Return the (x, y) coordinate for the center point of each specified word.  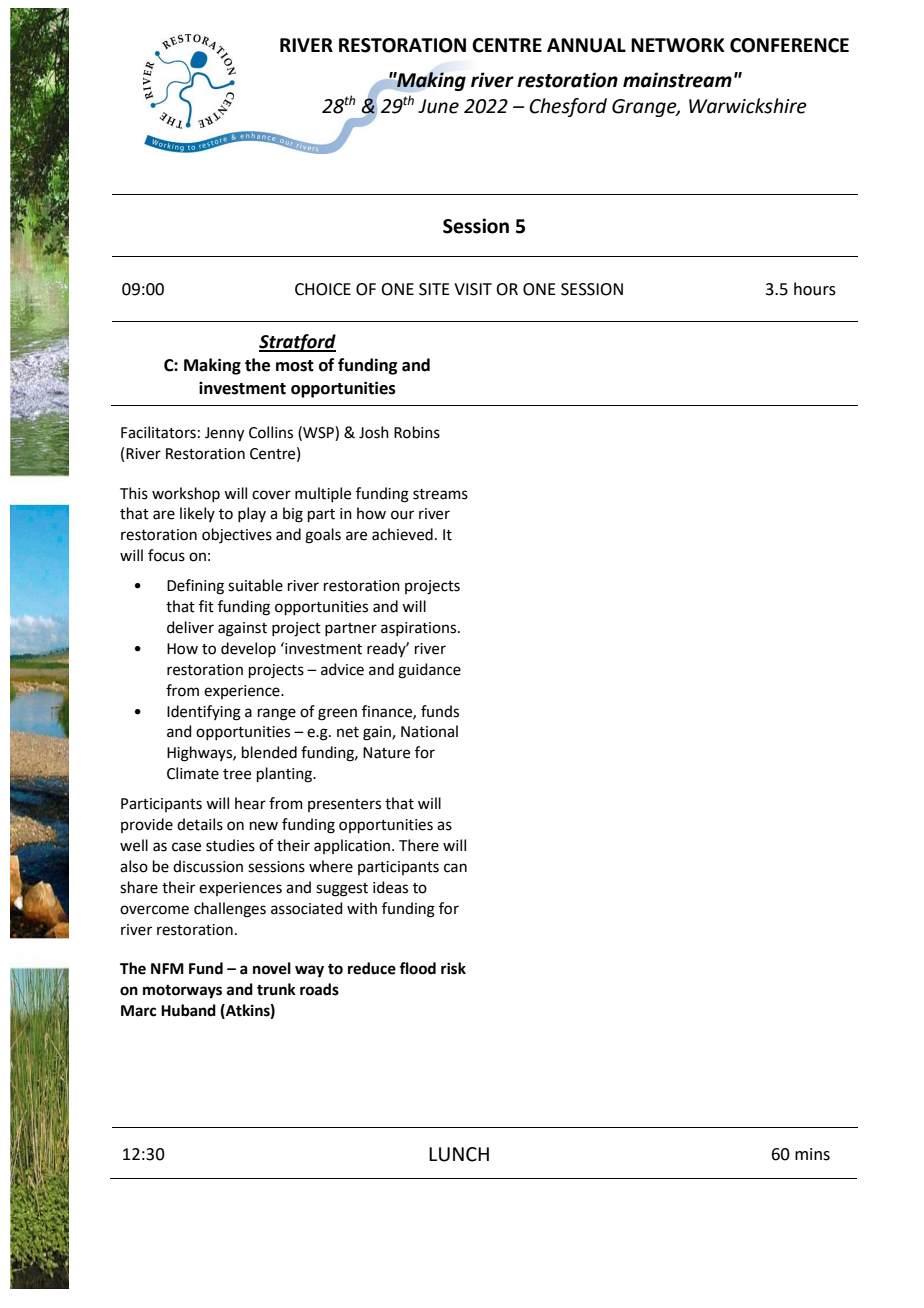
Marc (138, 1011)
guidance (429, 671)
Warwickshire (748, 106)
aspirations (420, 629)
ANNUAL (586, 45)
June (438, 106)
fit (206, 606)
